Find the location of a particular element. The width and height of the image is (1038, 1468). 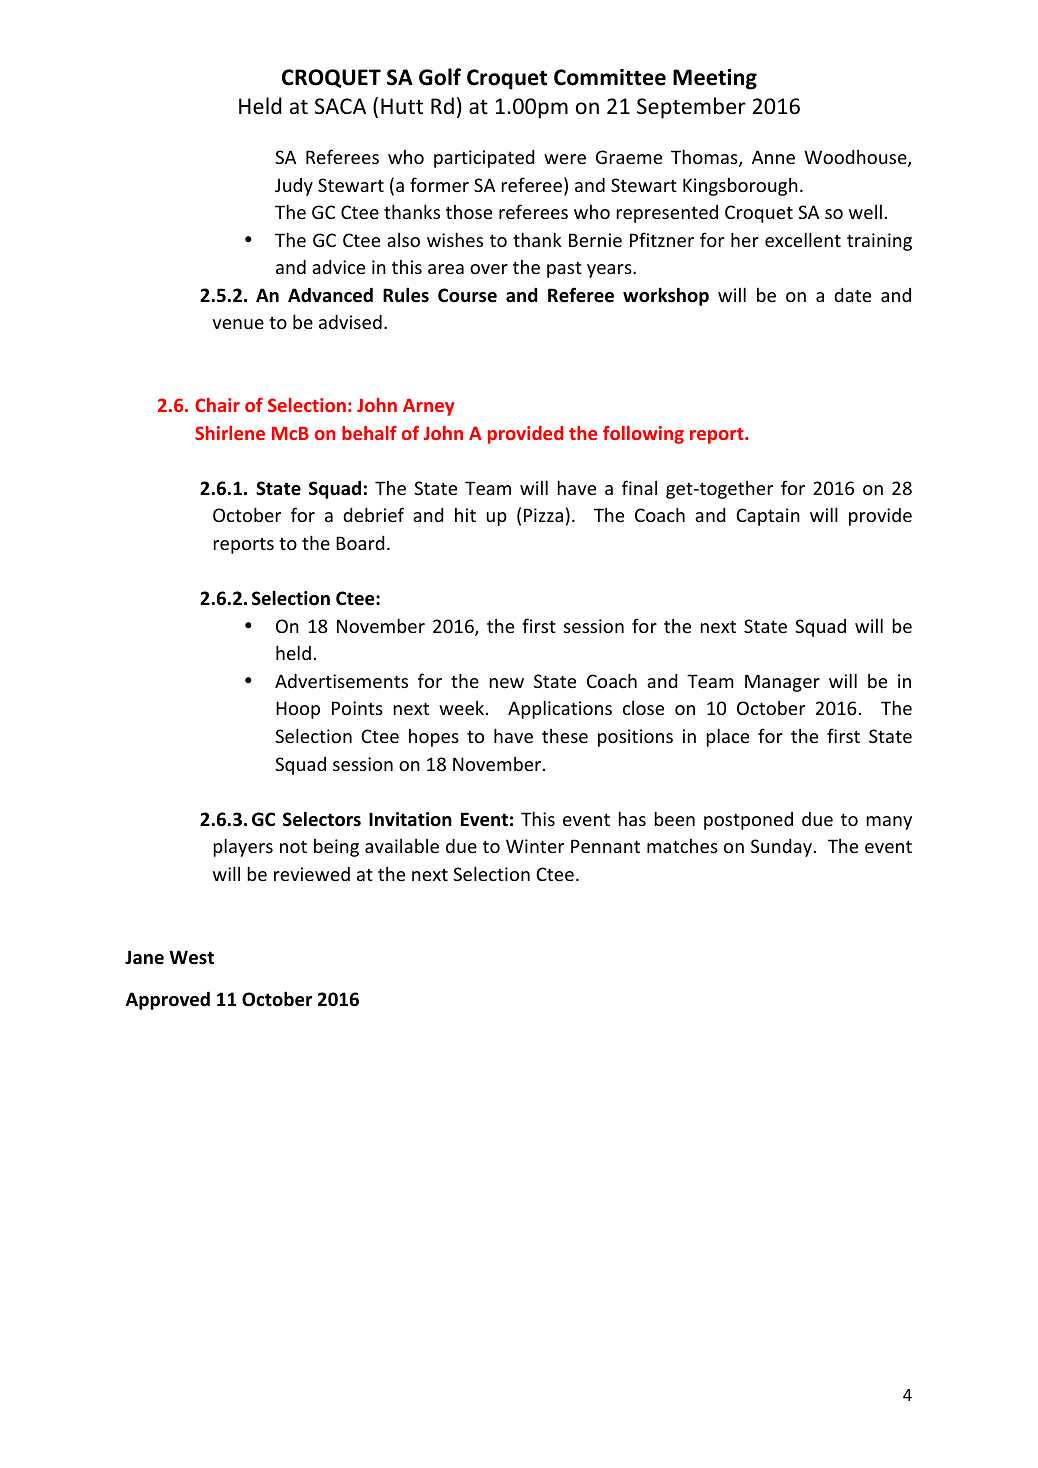

Anne is located at coordinates (773, 157).
